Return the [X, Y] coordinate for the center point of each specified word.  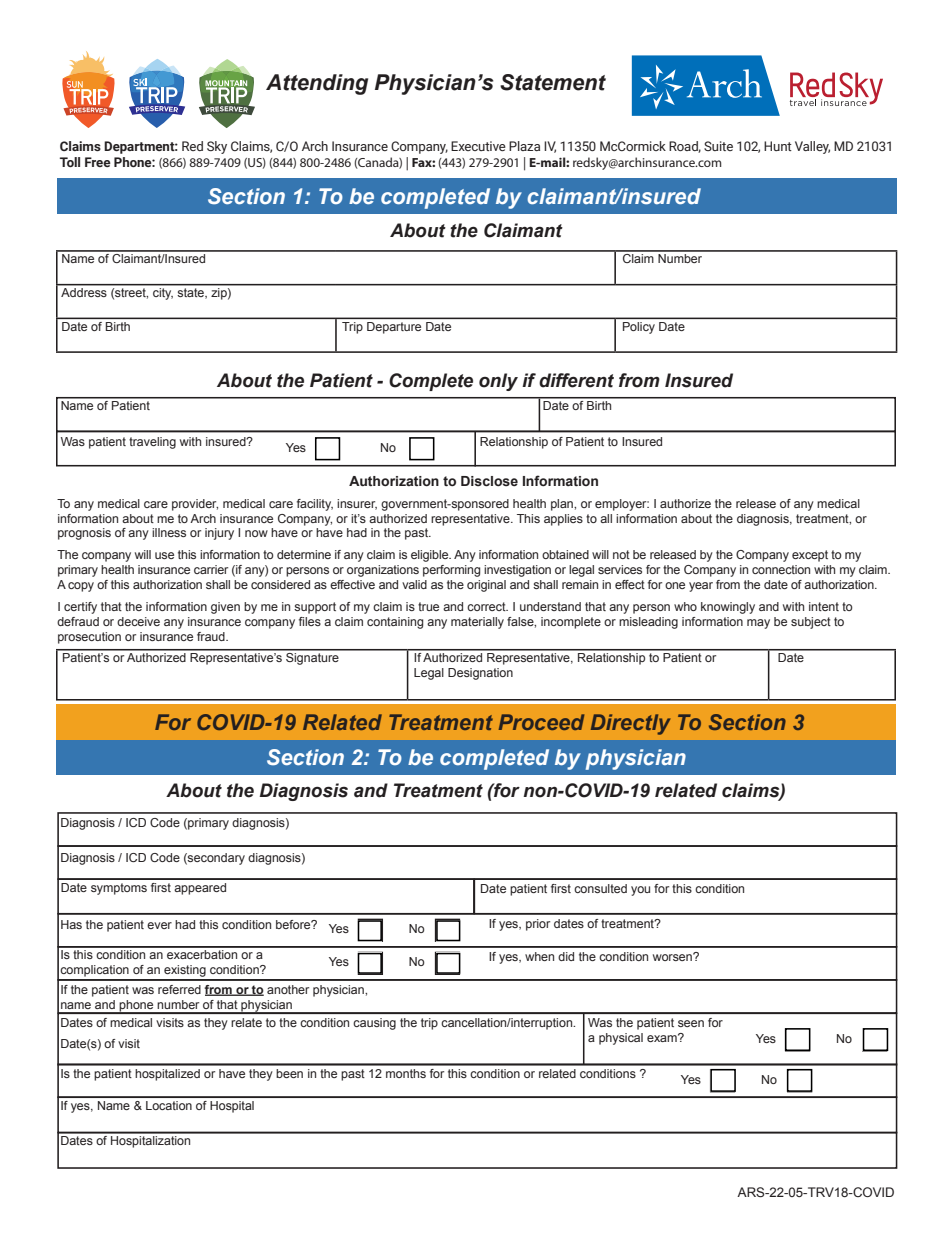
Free [98, 162]
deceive [138, 621]
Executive [478, 146]
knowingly [728, 608]
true [428, 606]
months [406, 1073]
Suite [718, 146]
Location [169, 1105]
